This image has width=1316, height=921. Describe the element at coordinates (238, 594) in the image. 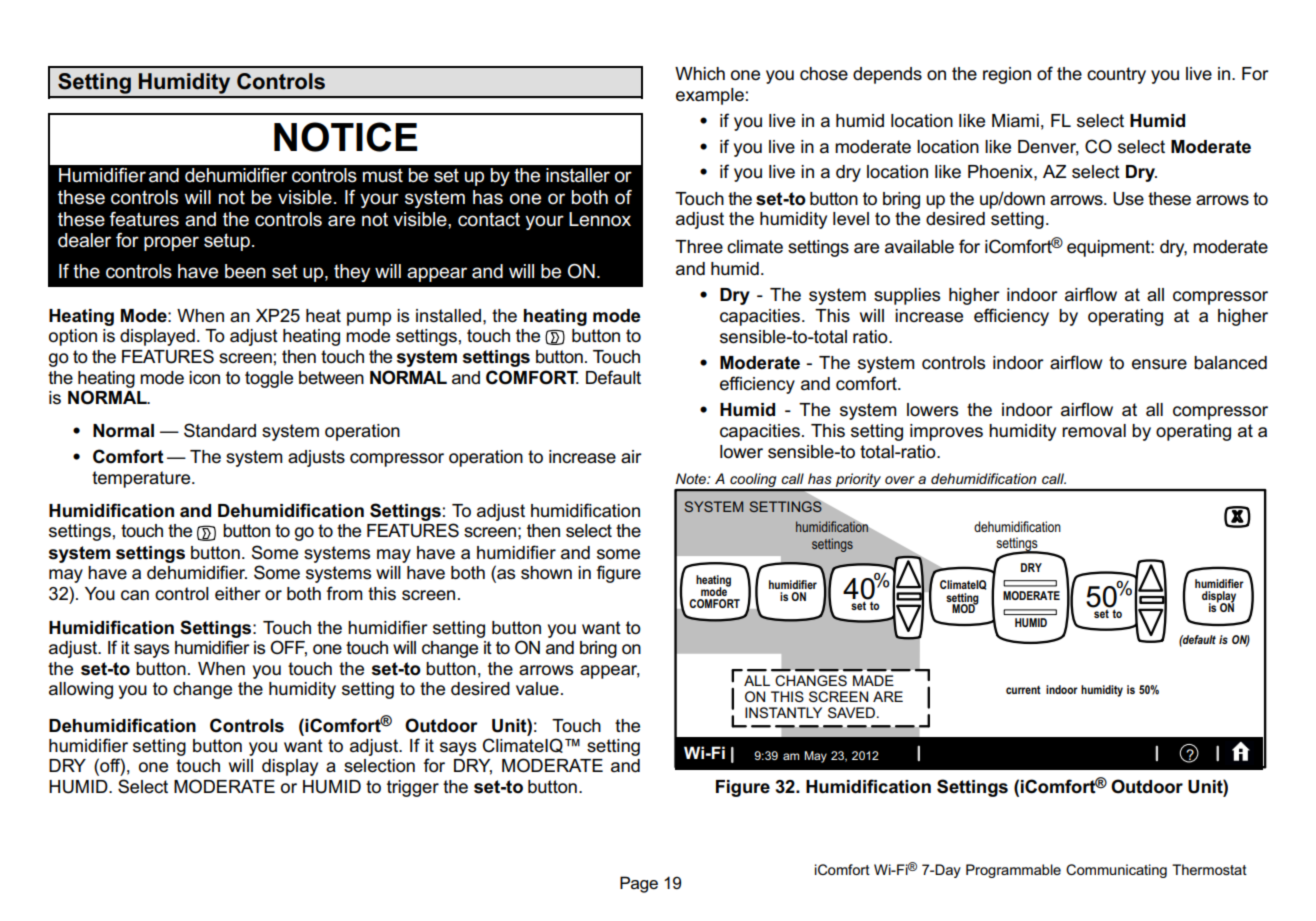

I see `either` at that location.
